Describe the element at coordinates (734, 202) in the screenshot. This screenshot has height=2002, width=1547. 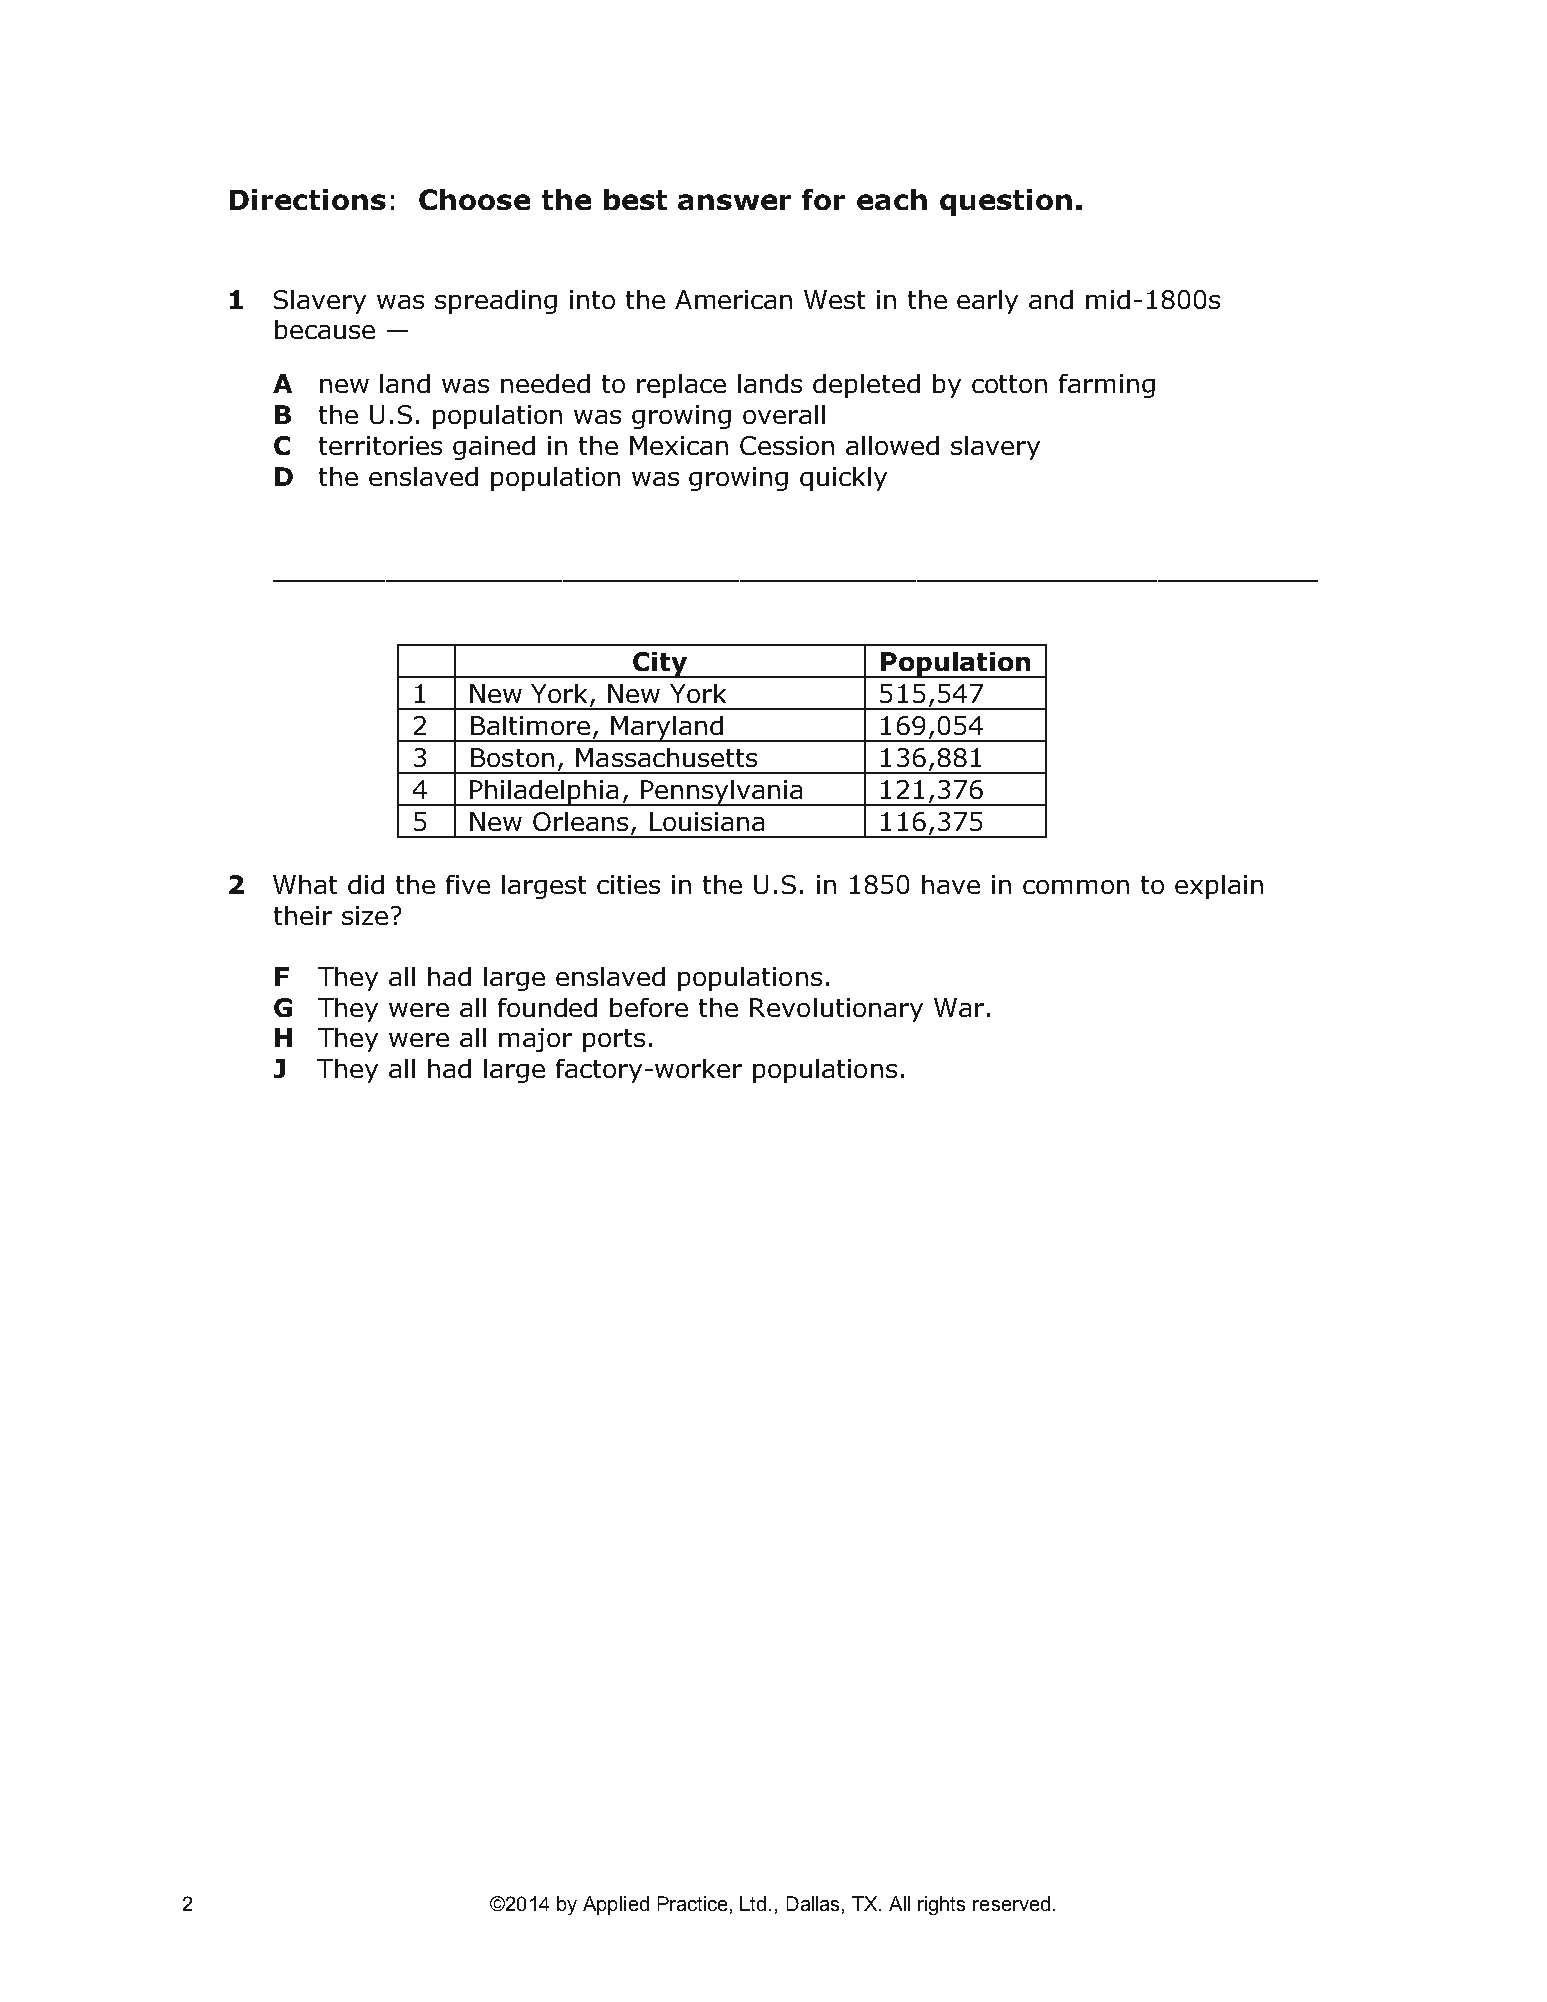
I see `answer` at that location.
